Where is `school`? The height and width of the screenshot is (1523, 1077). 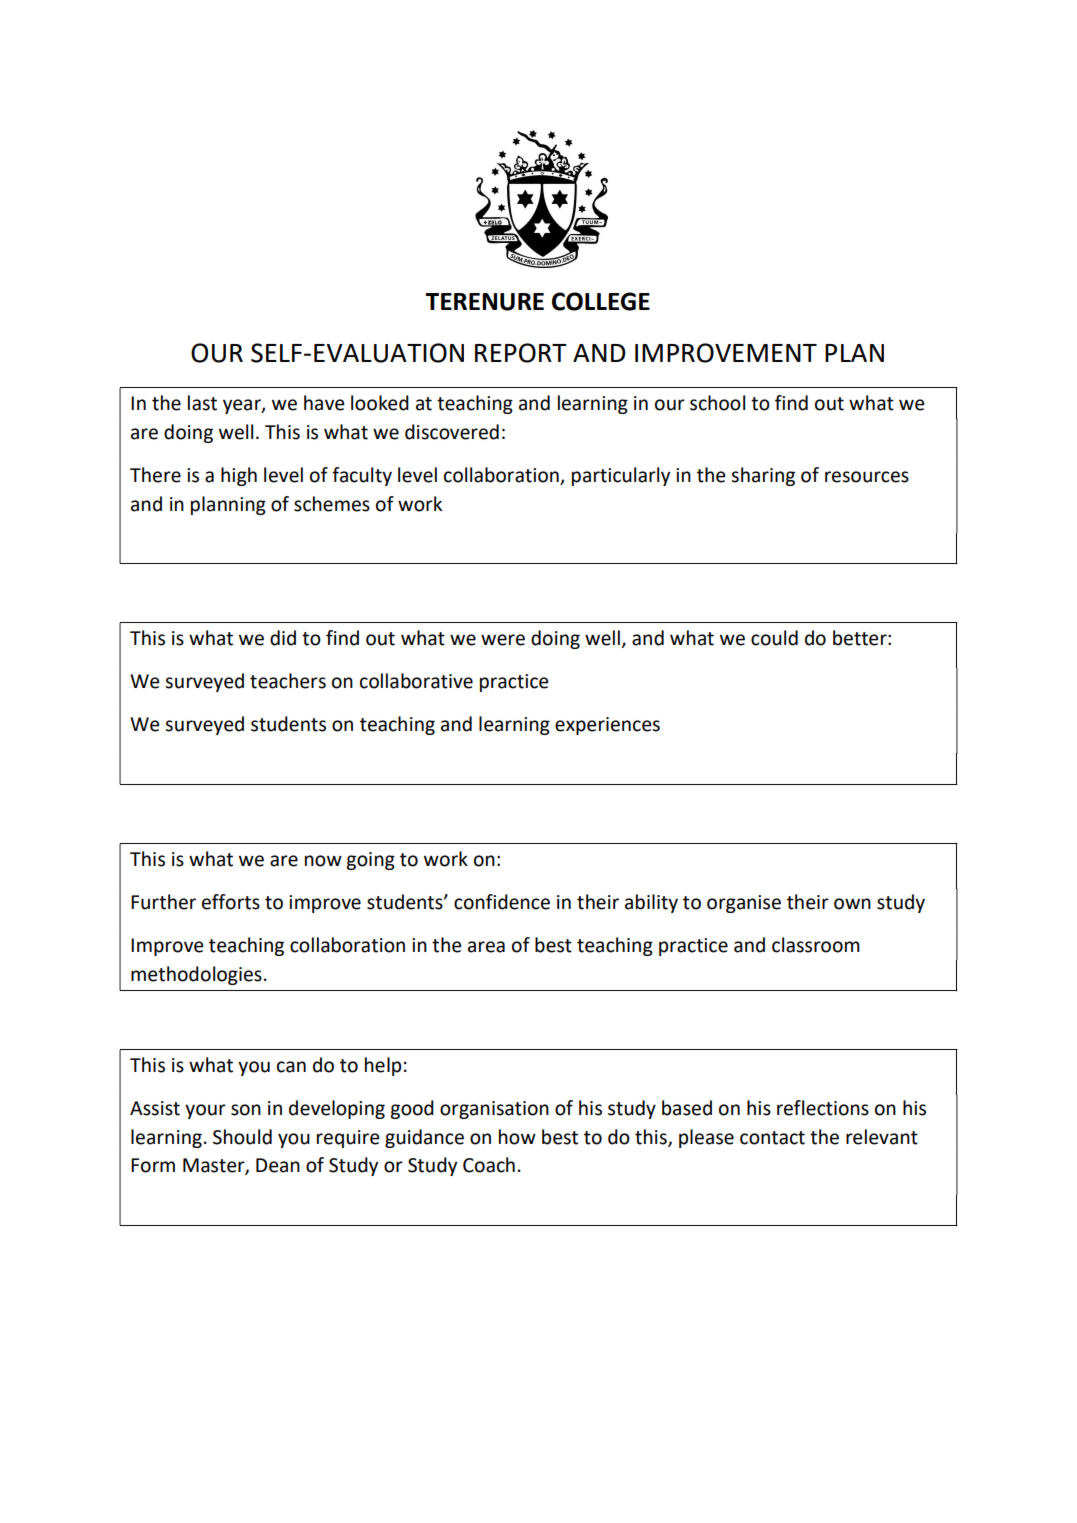 school is located at coordinates (717, 403).
